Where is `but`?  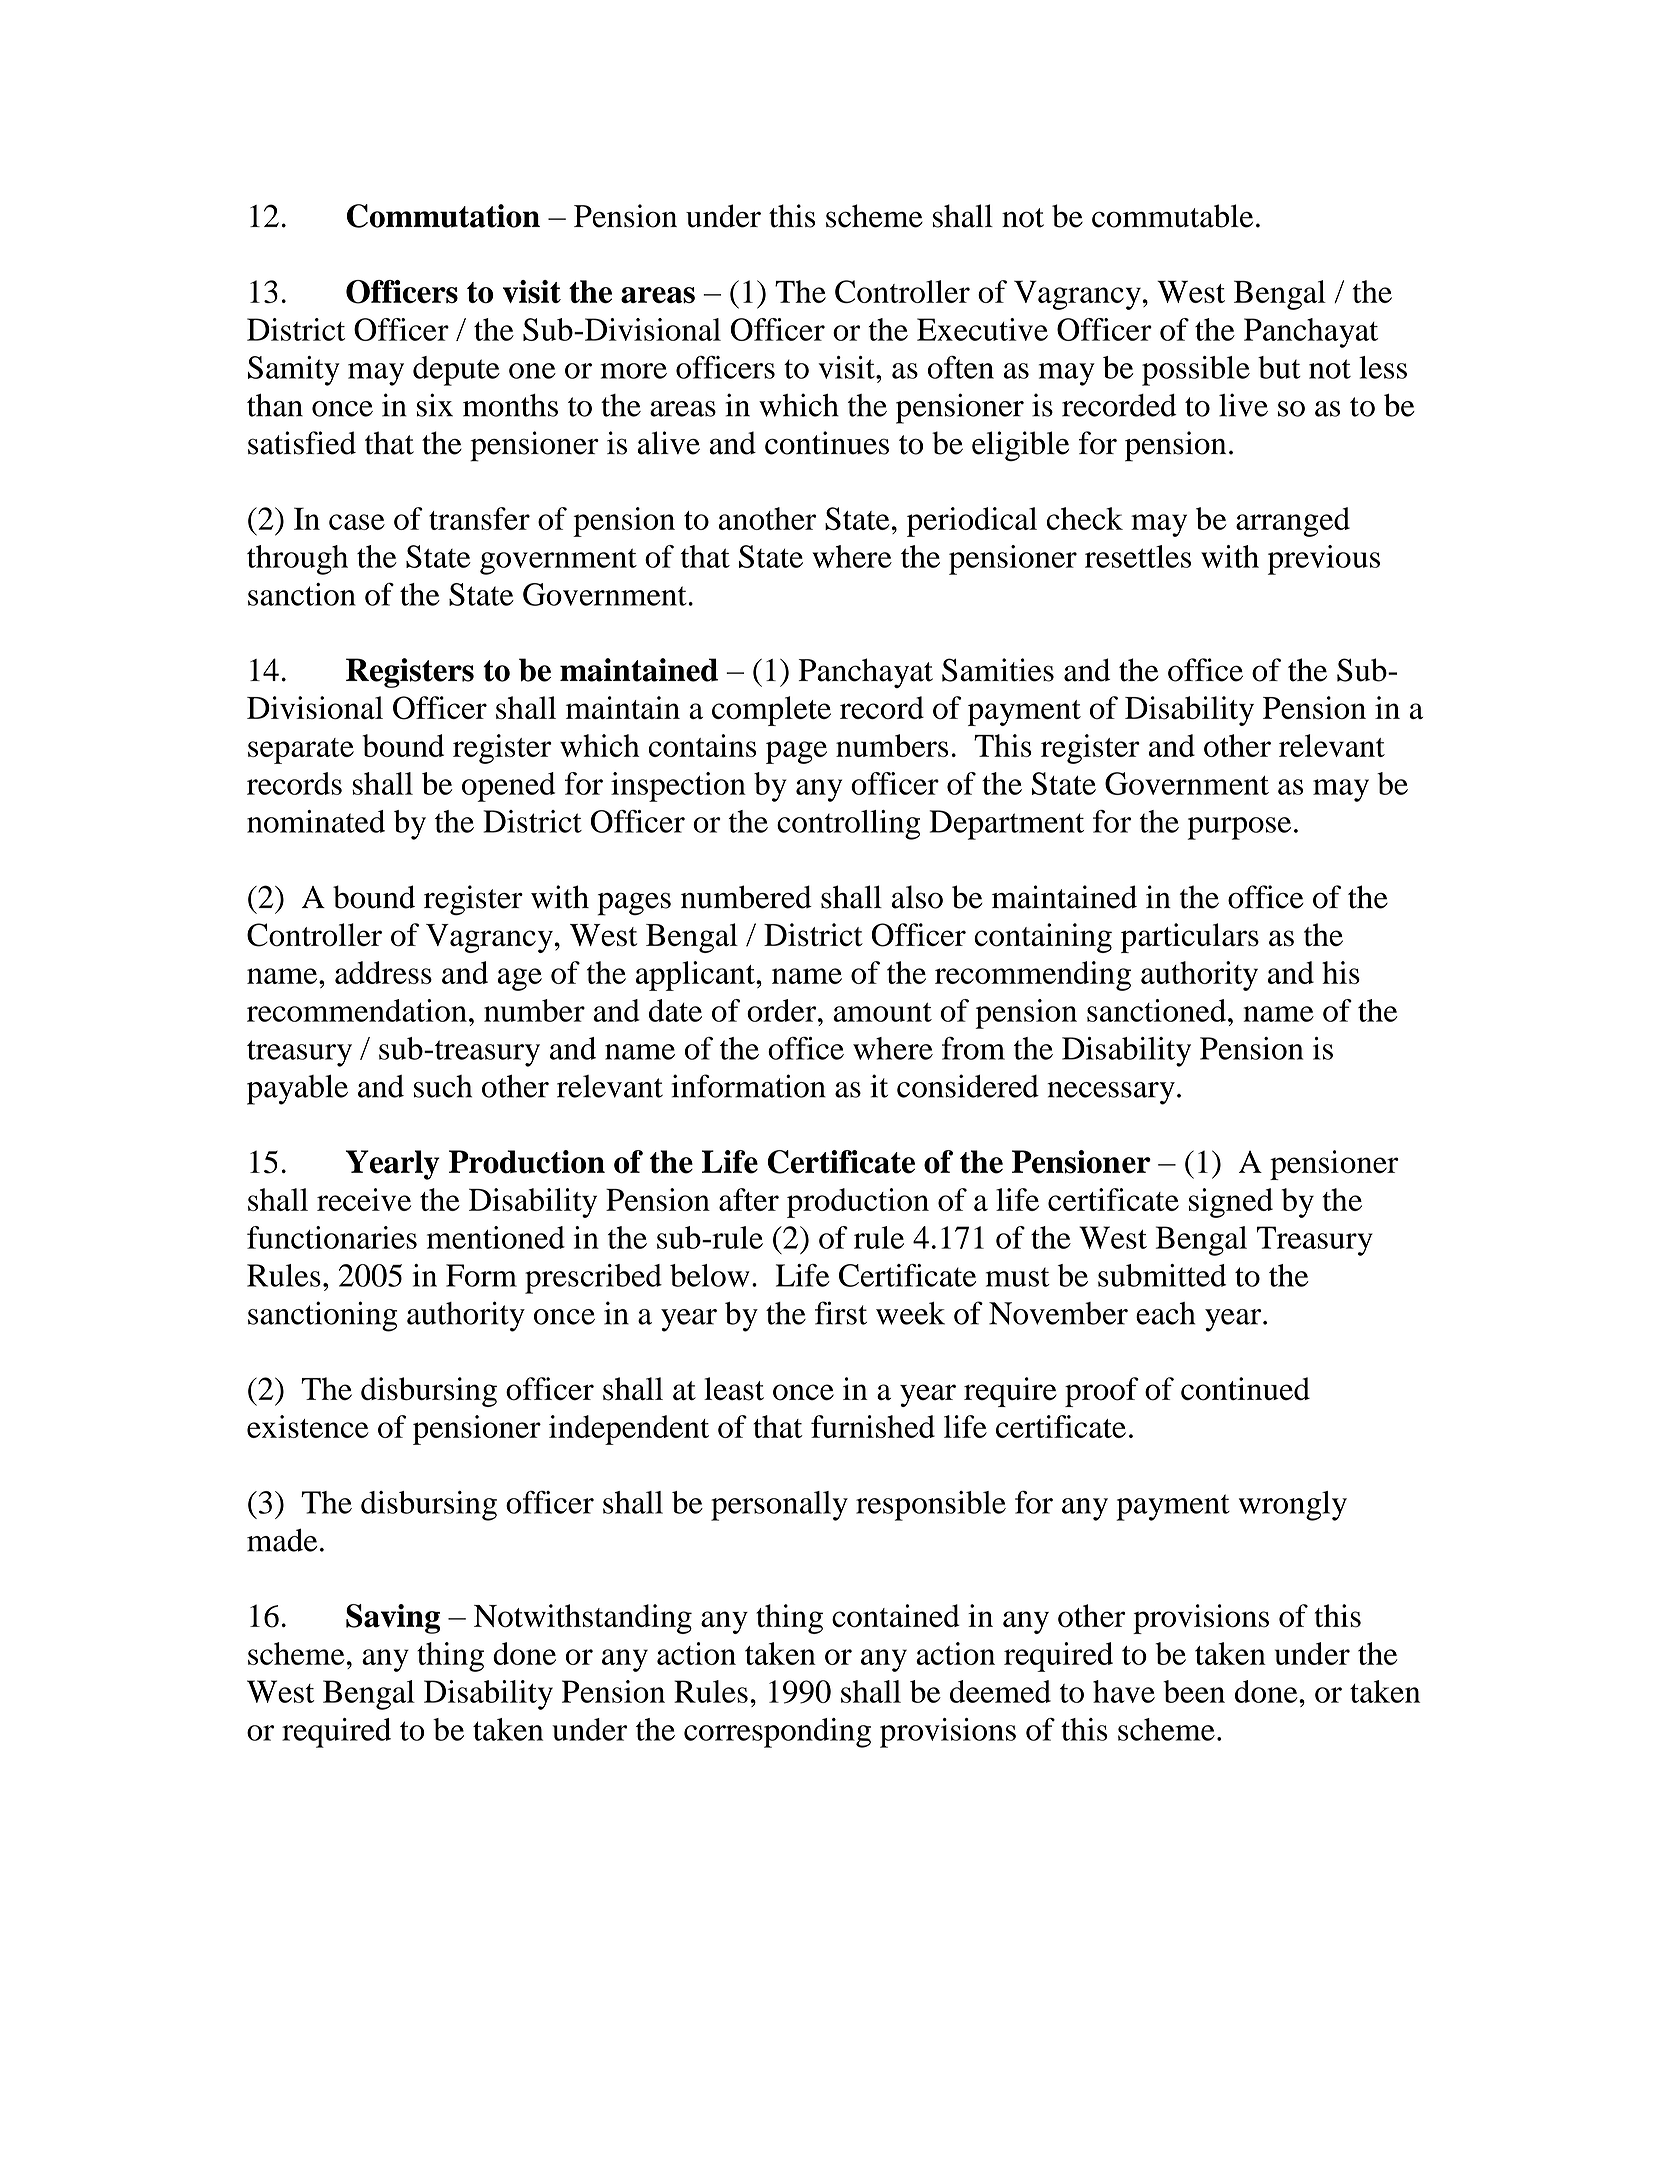 but is located at coordinates (1279, 367).
